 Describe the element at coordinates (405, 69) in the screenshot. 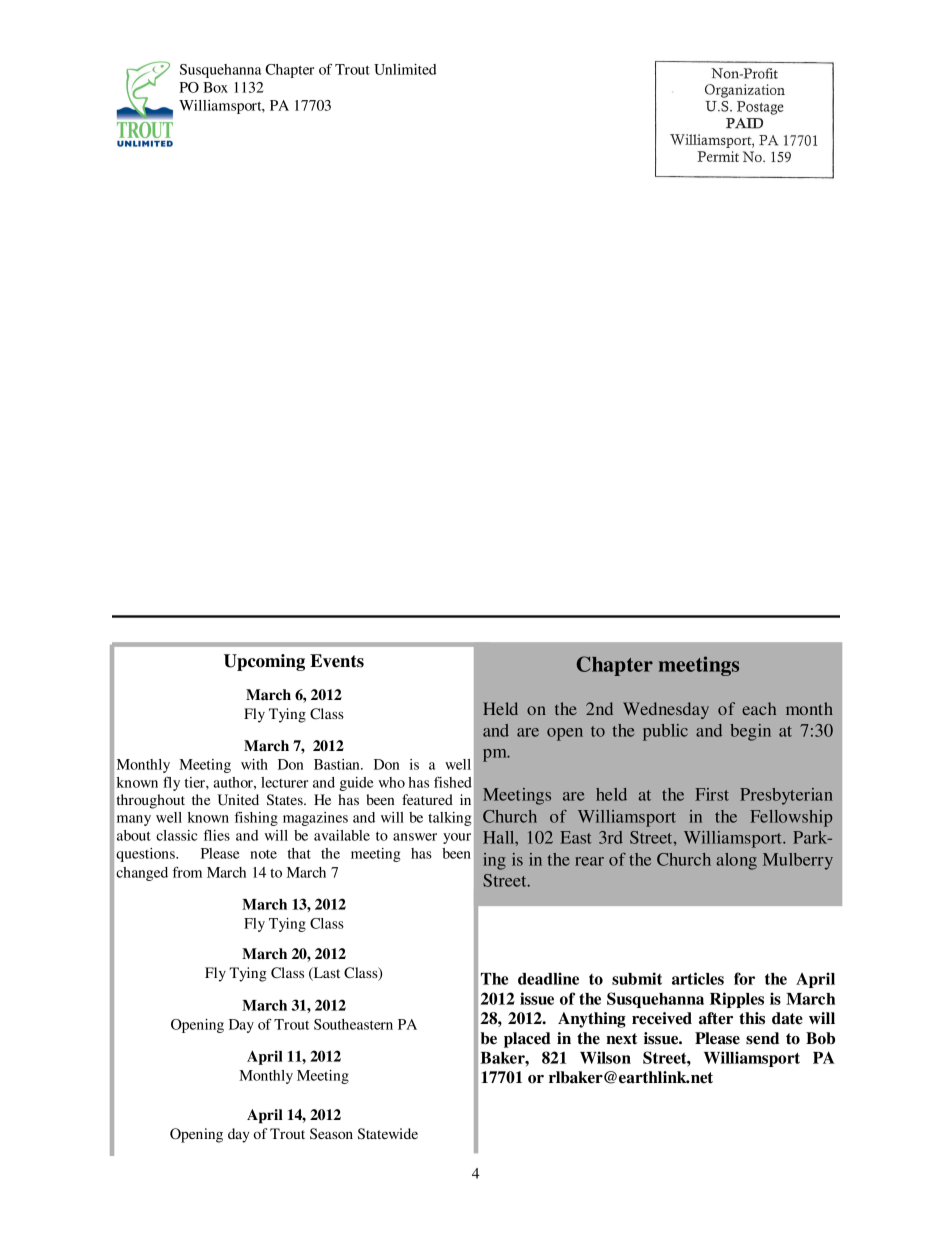

I see `Unlimited` at that location.
